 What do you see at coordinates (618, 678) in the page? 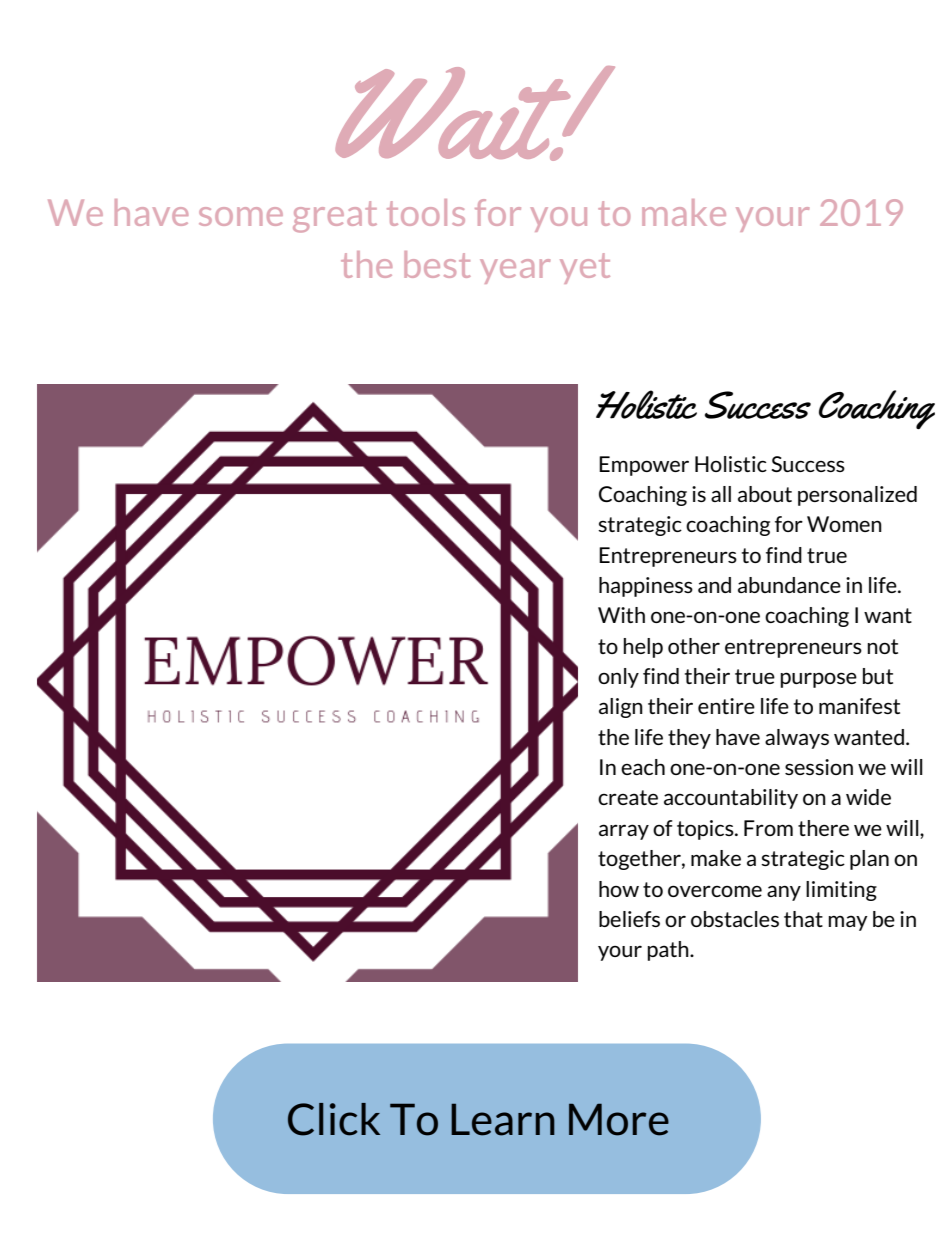
I see `only` at bounding box center [618, 678].
